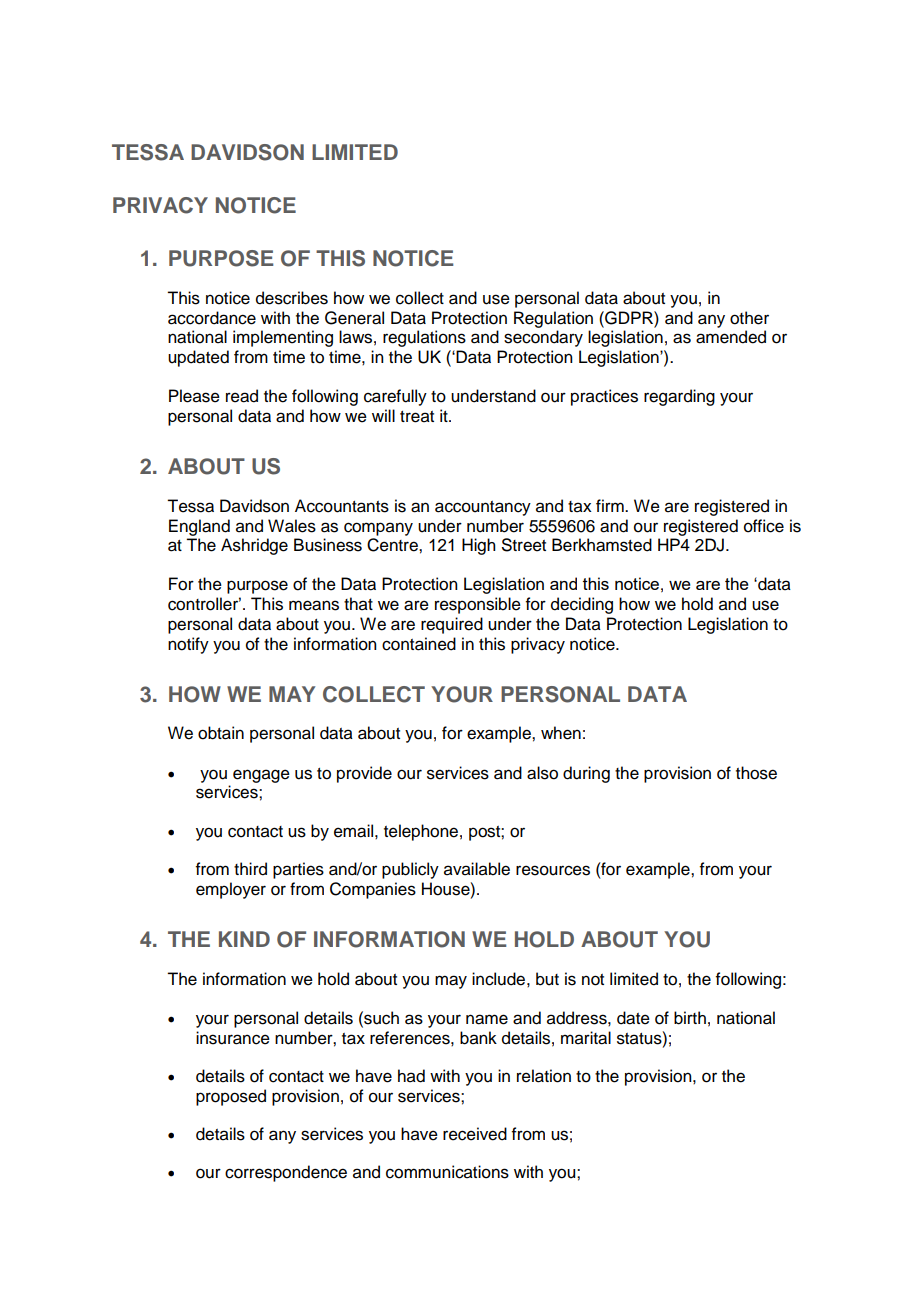 The height and width of the screenshot is (1309, 924). Describe the element at coordinates (731, 337) in the screenshot. I see `amended` at that location.
